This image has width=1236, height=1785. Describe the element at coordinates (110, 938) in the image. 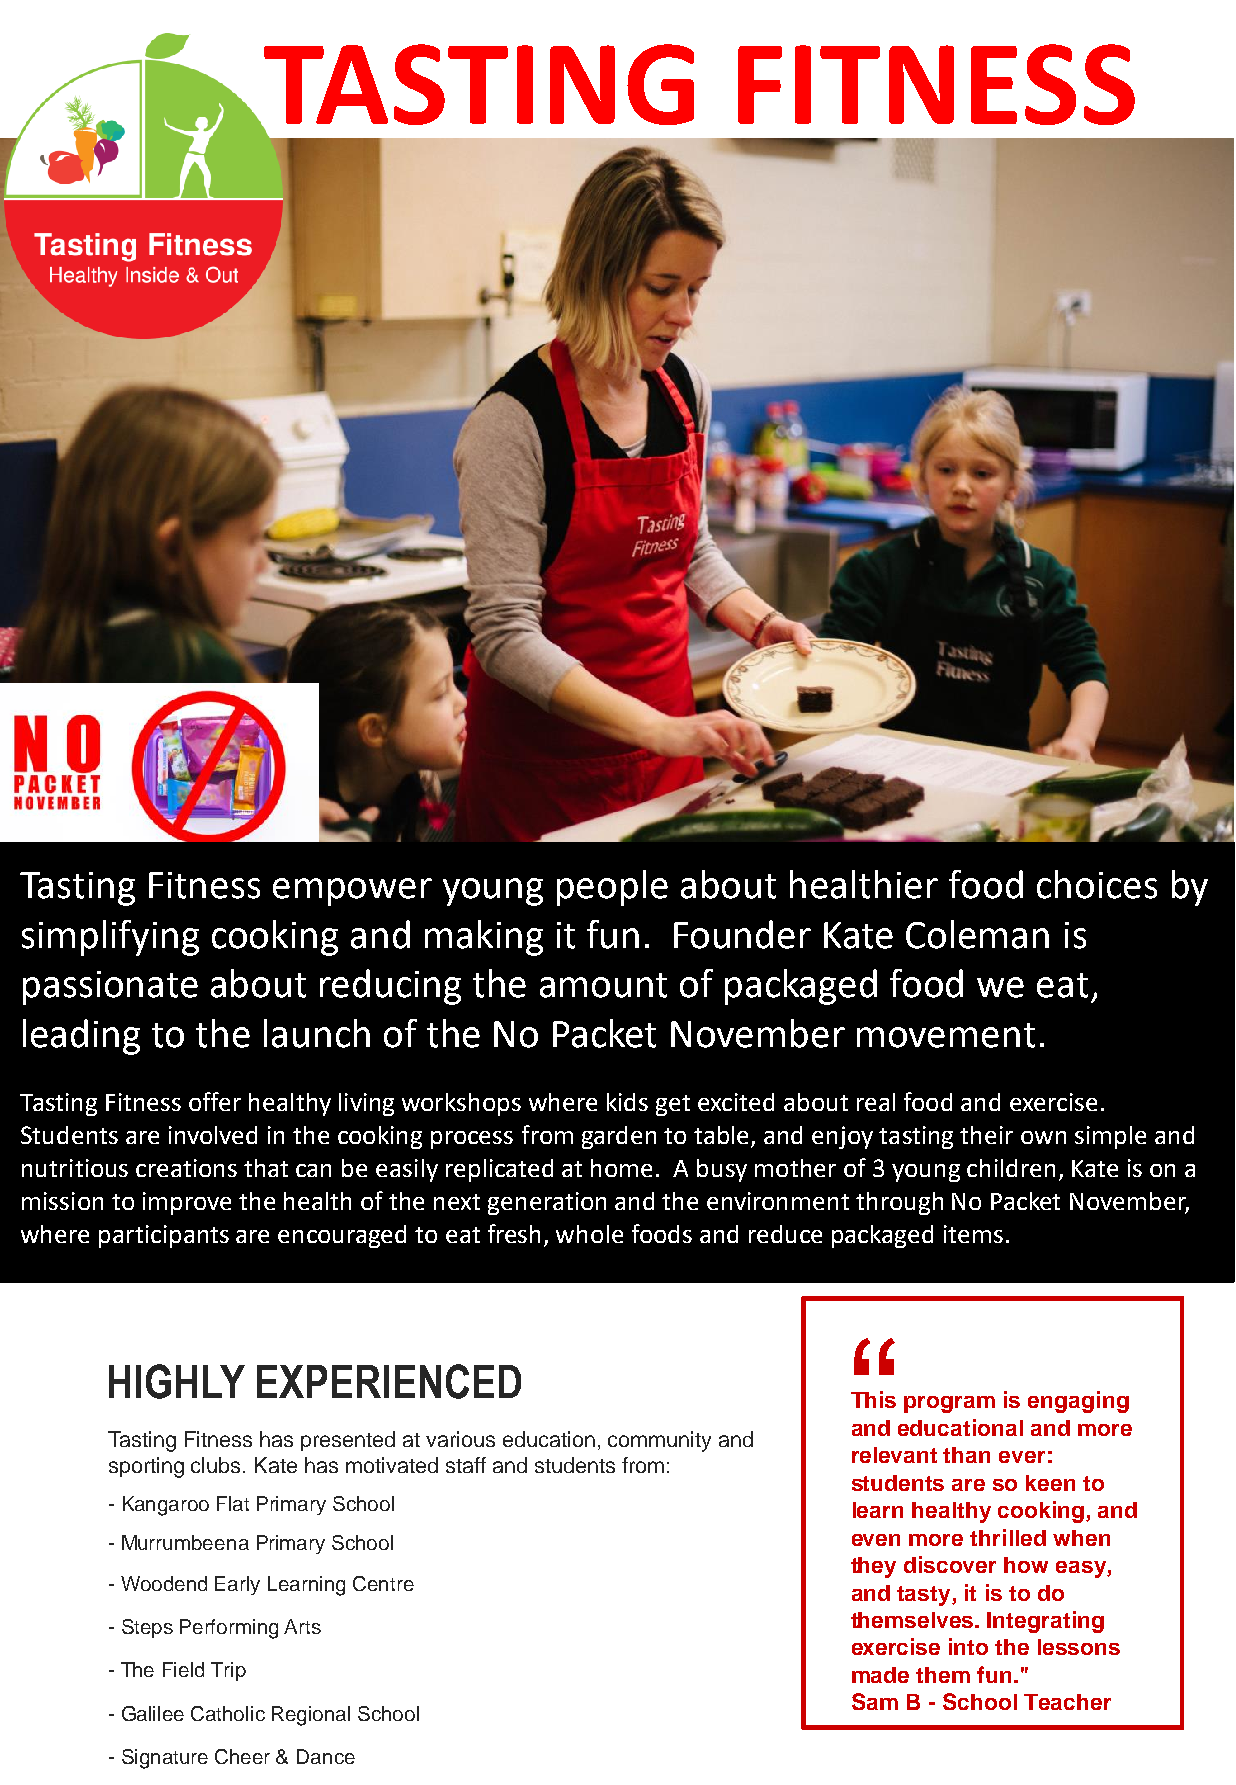

I see `simplifying` at that location.
